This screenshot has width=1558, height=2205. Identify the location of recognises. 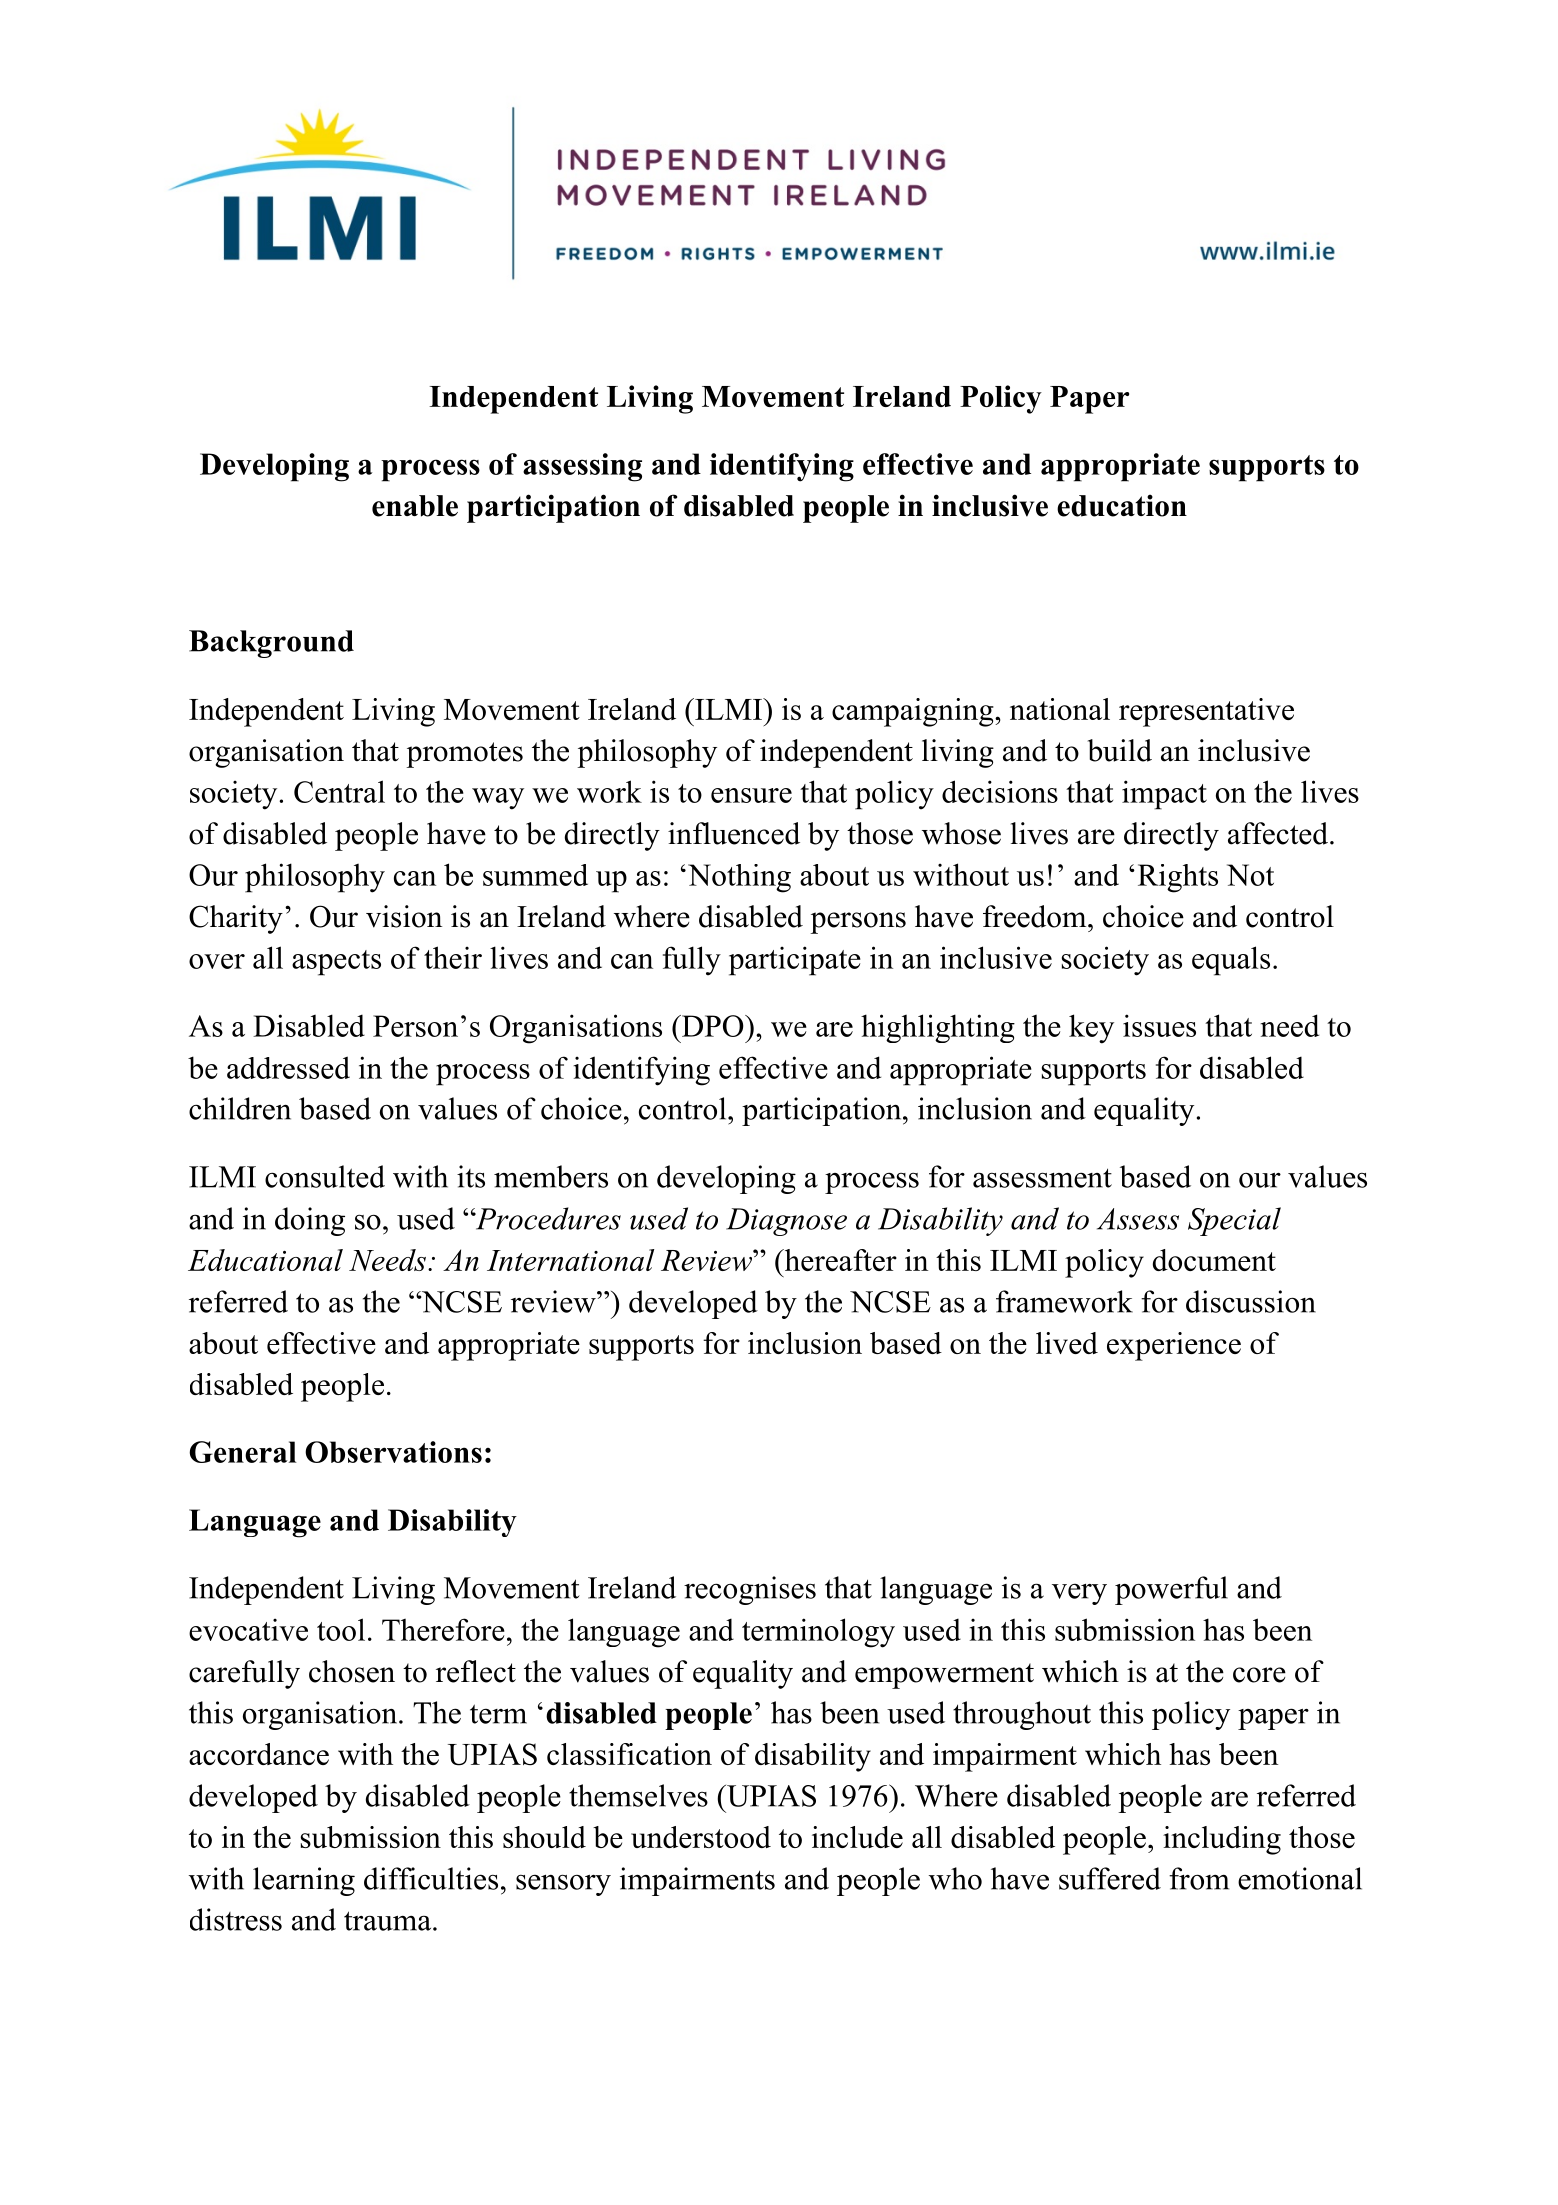
(750, 1590).
